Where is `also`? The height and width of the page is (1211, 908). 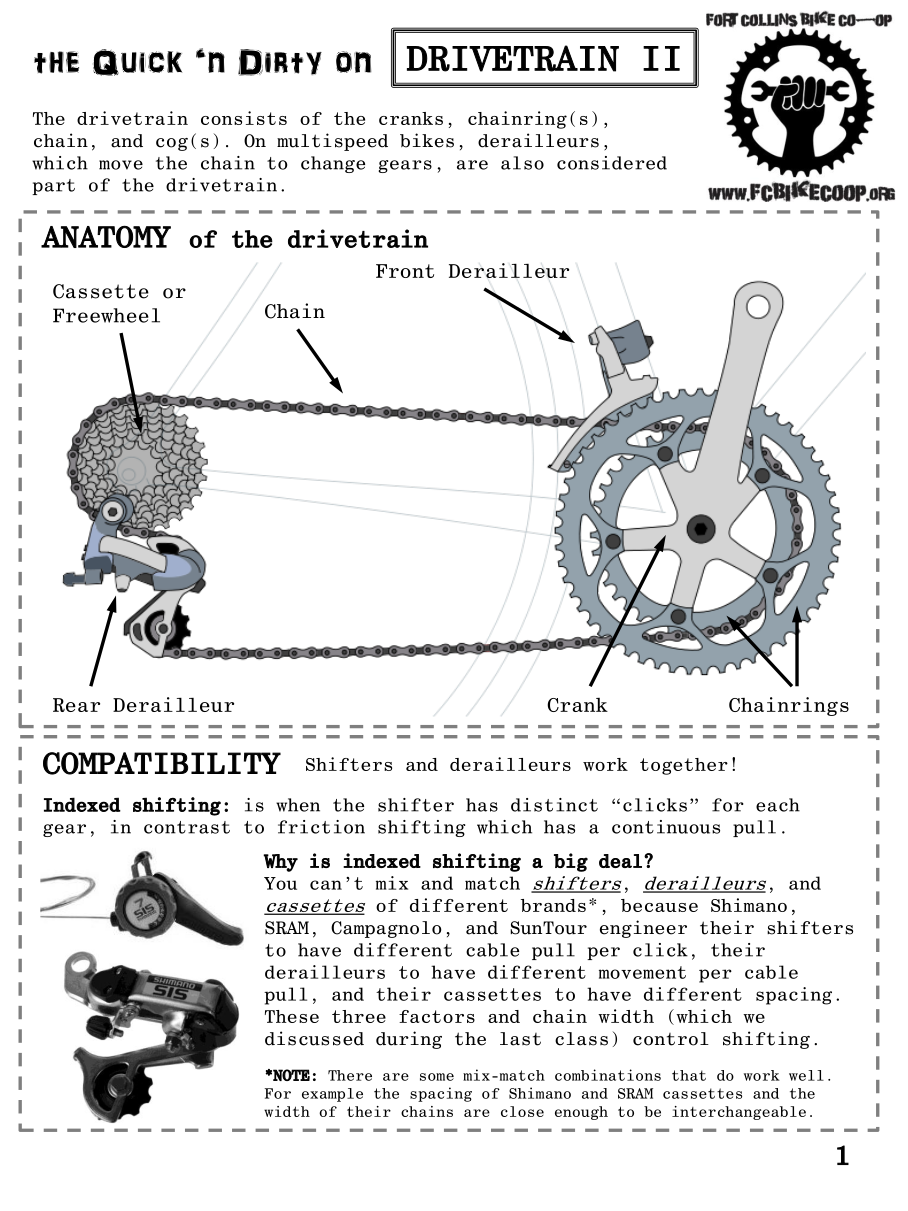 also is located at coordinates (522, 163).
